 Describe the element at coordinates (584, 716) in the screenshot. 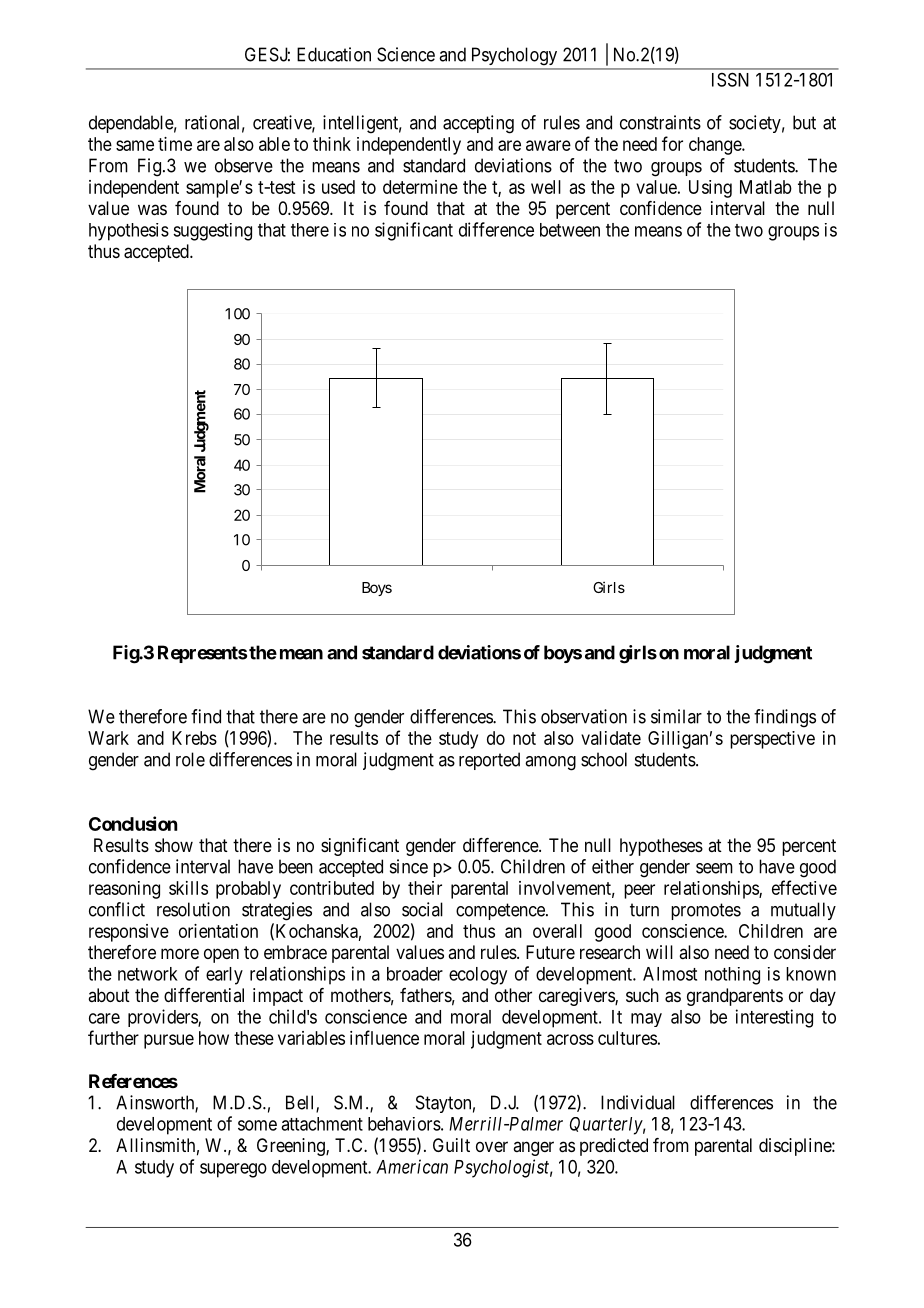

I see `observation` at that location.
